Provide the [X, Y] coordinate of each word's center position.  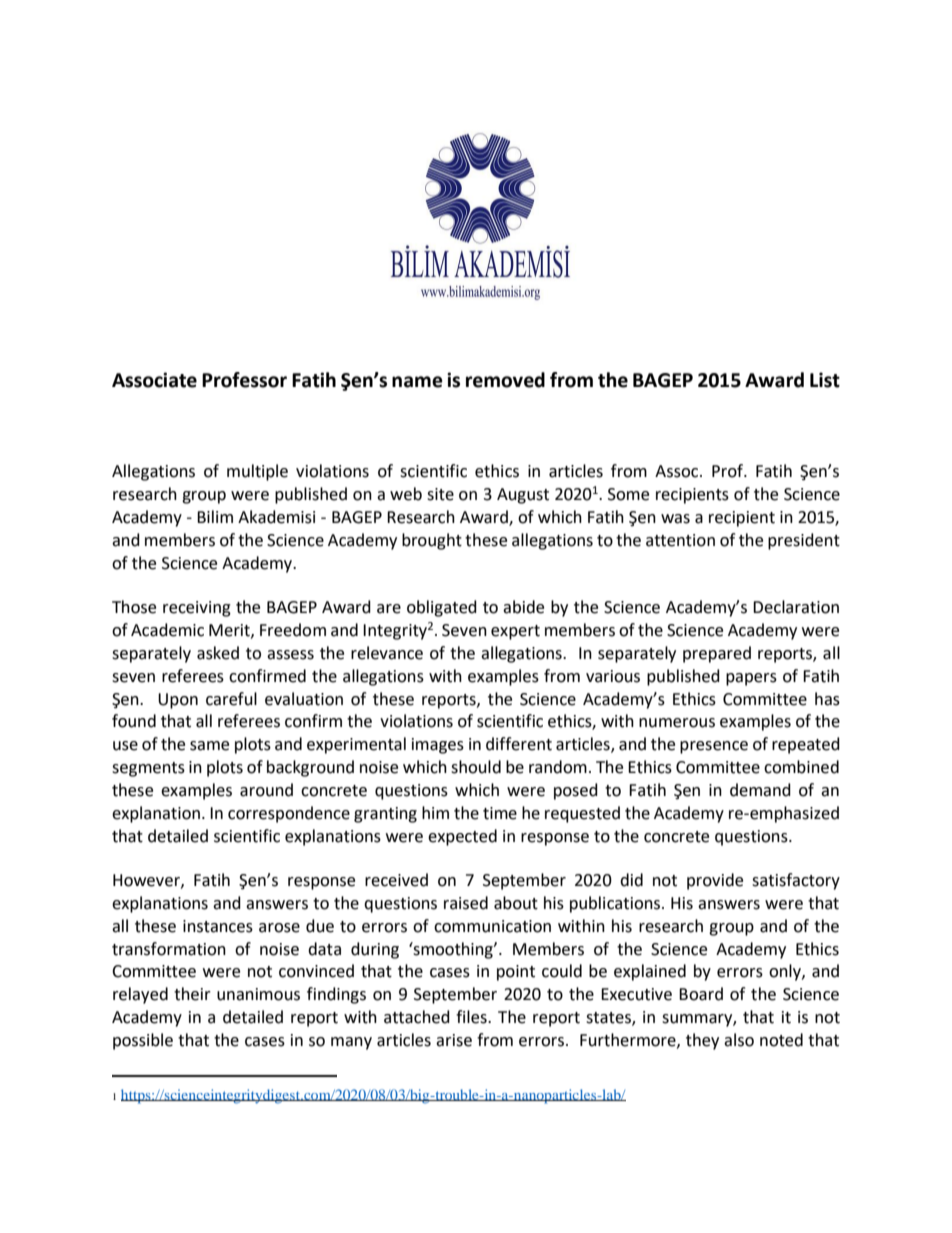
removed [505, 380]
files [472, 1017]
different [519, 744]
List [825, 380]
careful [231, 699]
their [192, 994]
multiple [257, 472]
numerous [677, 723]
